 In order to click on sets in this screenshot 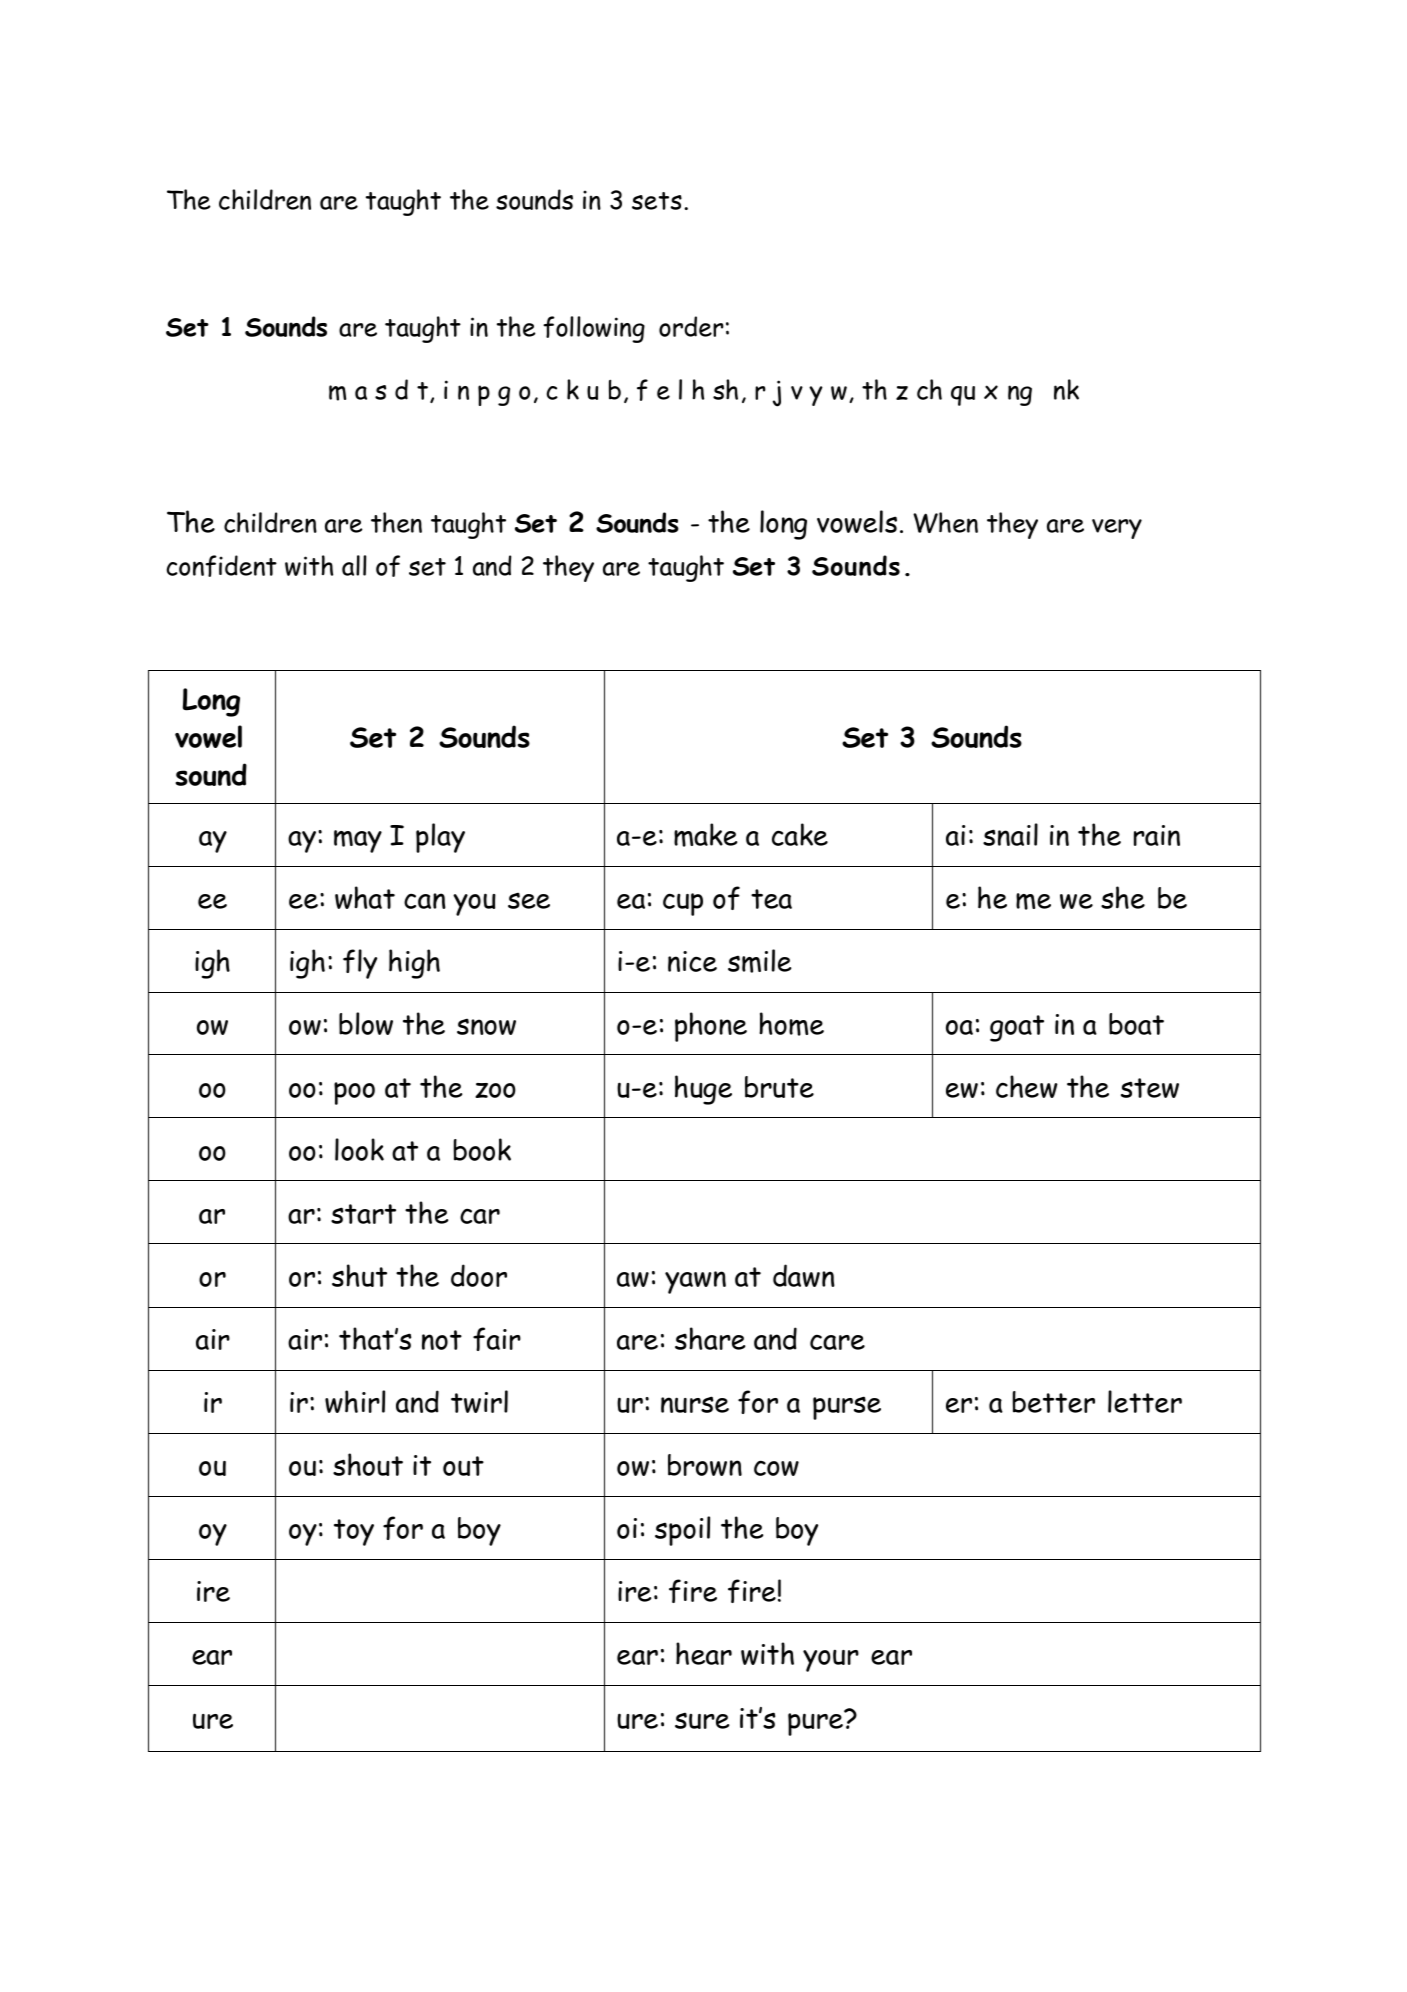, I will do `click(657, 201)`.
